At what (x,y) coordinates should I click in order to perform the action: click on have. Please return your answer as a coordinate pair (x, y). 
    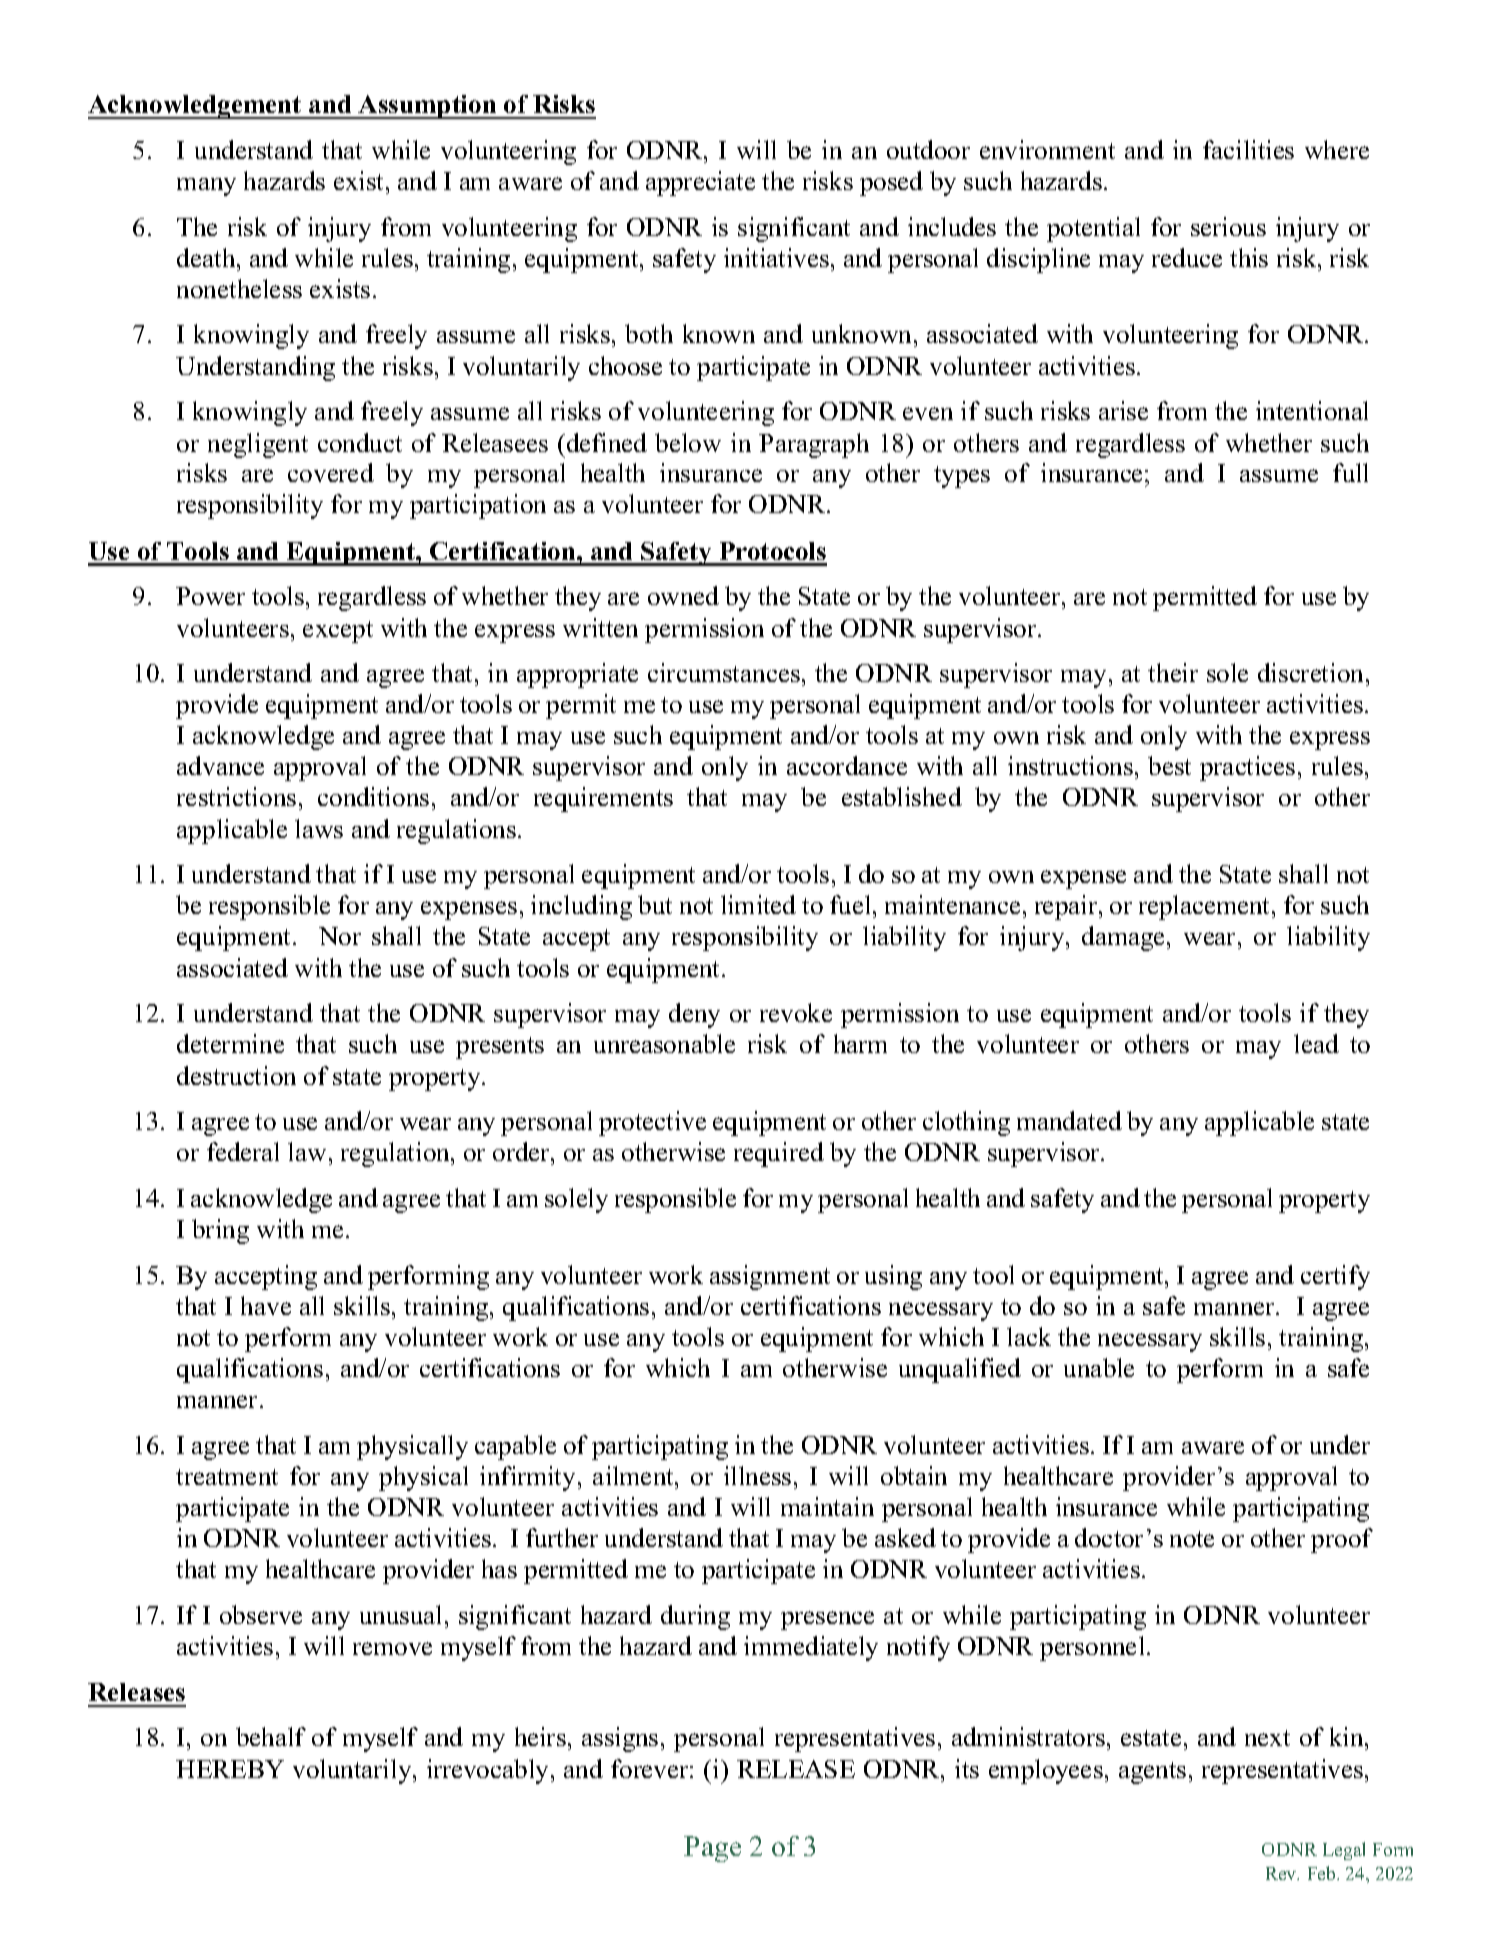
    Looking at the image, I should click on (266, 1305).
